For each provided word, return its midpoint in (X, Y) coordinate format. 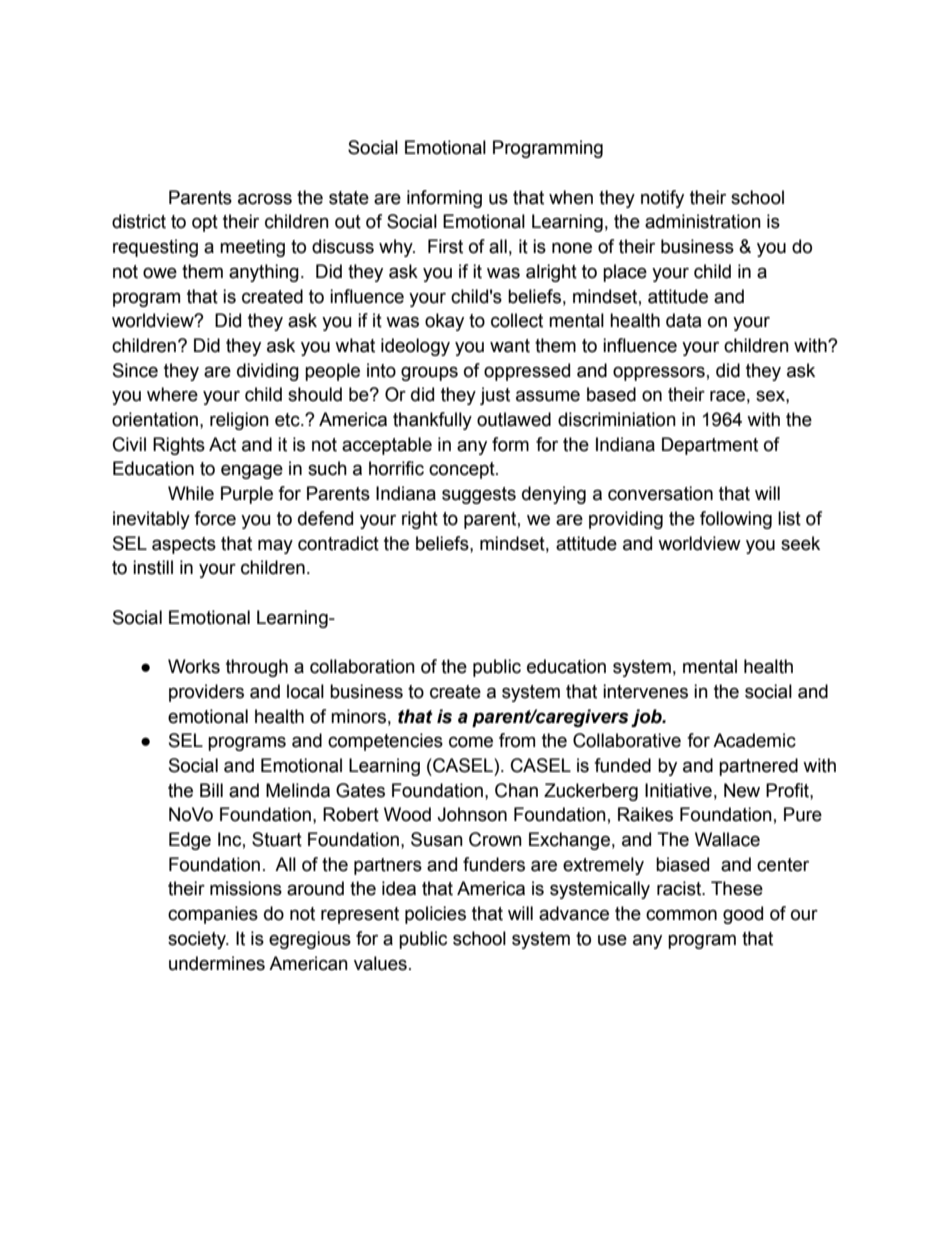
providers (206, 693)
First (445, 246)
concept (463, 470)
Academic (754, 740)
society (198, 940)
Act (222, 444)
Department (710, 446)
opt (205, 223)
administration (703, 221)
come (471, 742)
